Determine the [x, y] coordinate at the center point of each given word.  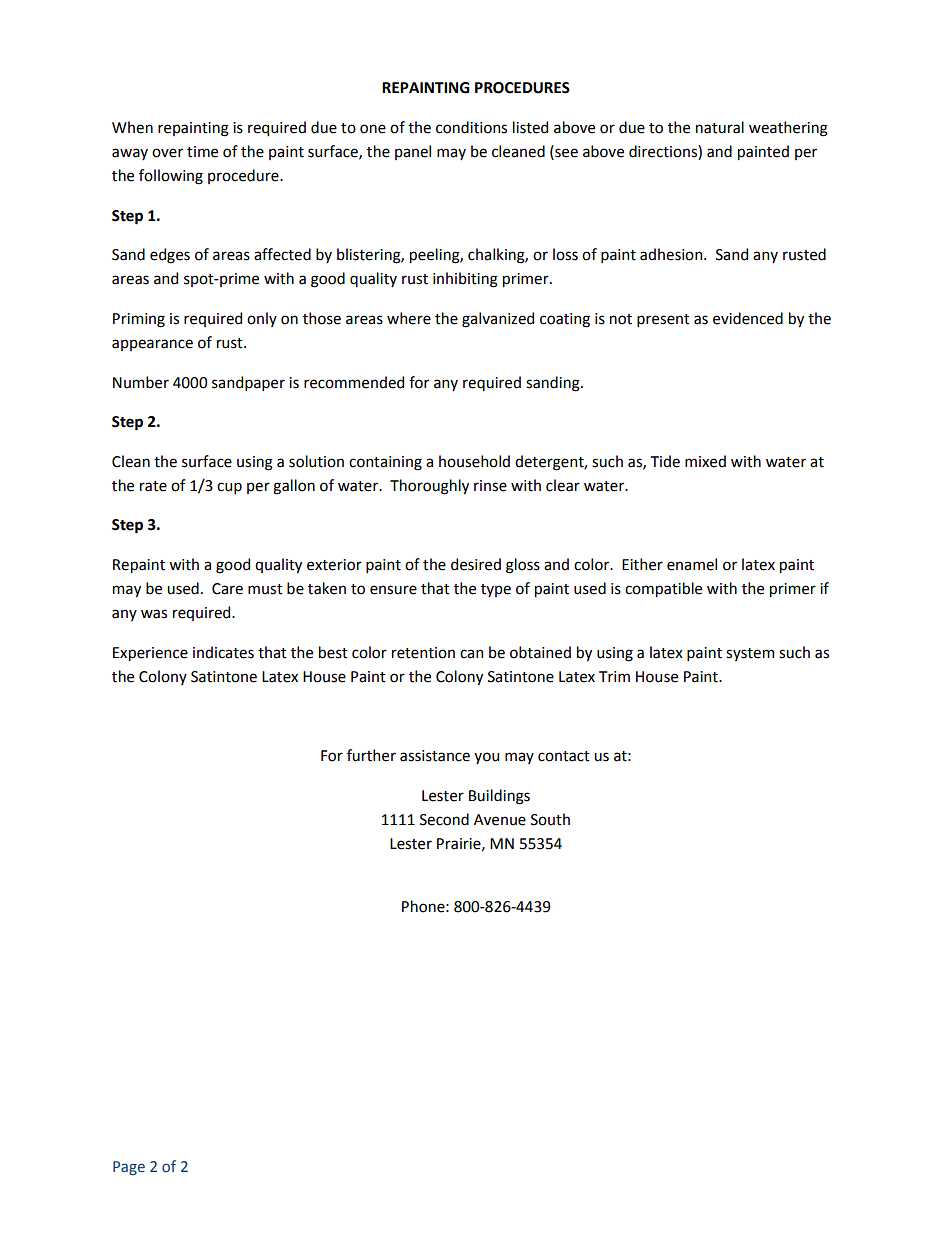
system [750, 654]
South [550, 819]
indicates [223, 652]
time [202, 152]
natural [720, 127]
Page [129, 1168]
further [371, 755]
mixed [705, 461]
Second [444, 819]
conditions [471, 127]
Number [141, 382]
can [471, 654]
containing [385, 463]
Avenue [500, 820]
